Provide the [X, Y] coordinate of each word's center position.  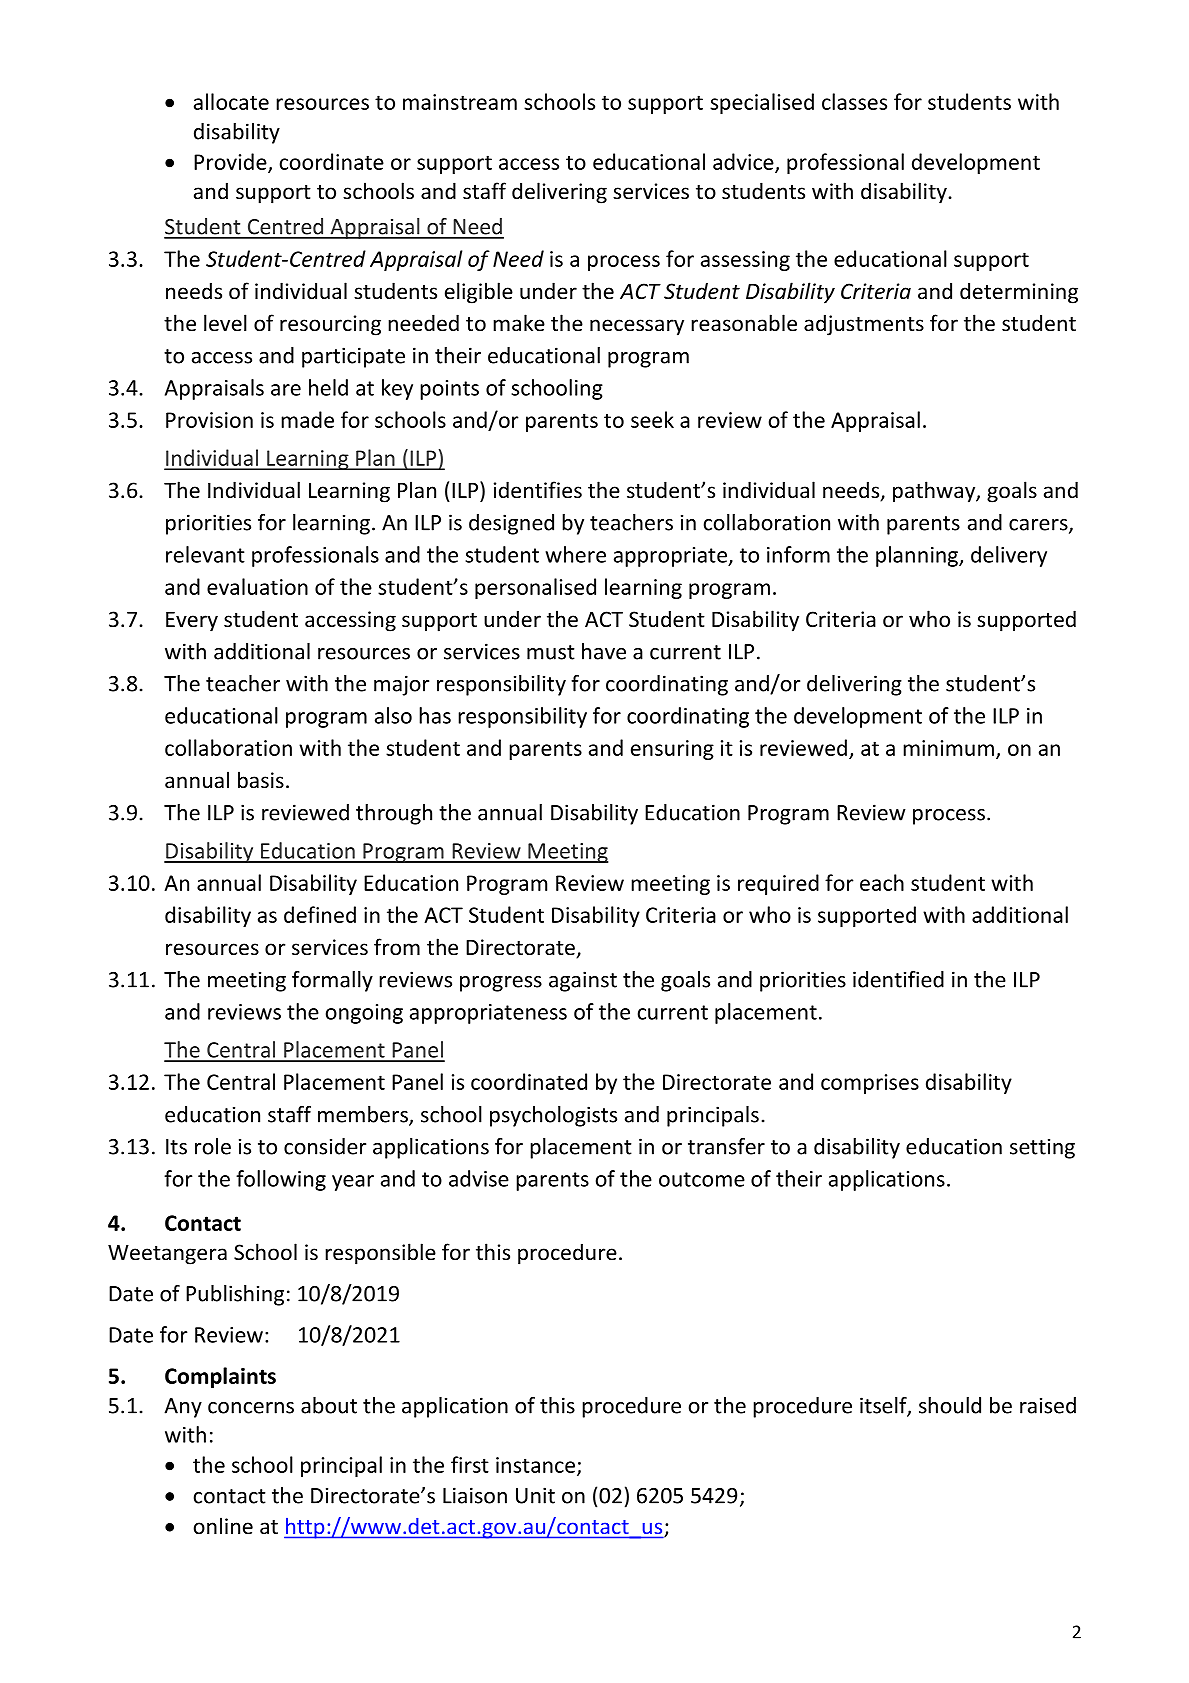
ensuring [672, 750]
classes [854, 101]
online [223, 1525]
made [307, 419]
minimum [948, 748]
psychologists [553, 1116]
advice [744, 162]
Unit [535, 1495]
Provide [231, 162]
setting [1042, 1148]
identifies [538, 490]
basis [261, 780]
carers [1039, 526]
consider [325, 1146]
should [950, 1405]
